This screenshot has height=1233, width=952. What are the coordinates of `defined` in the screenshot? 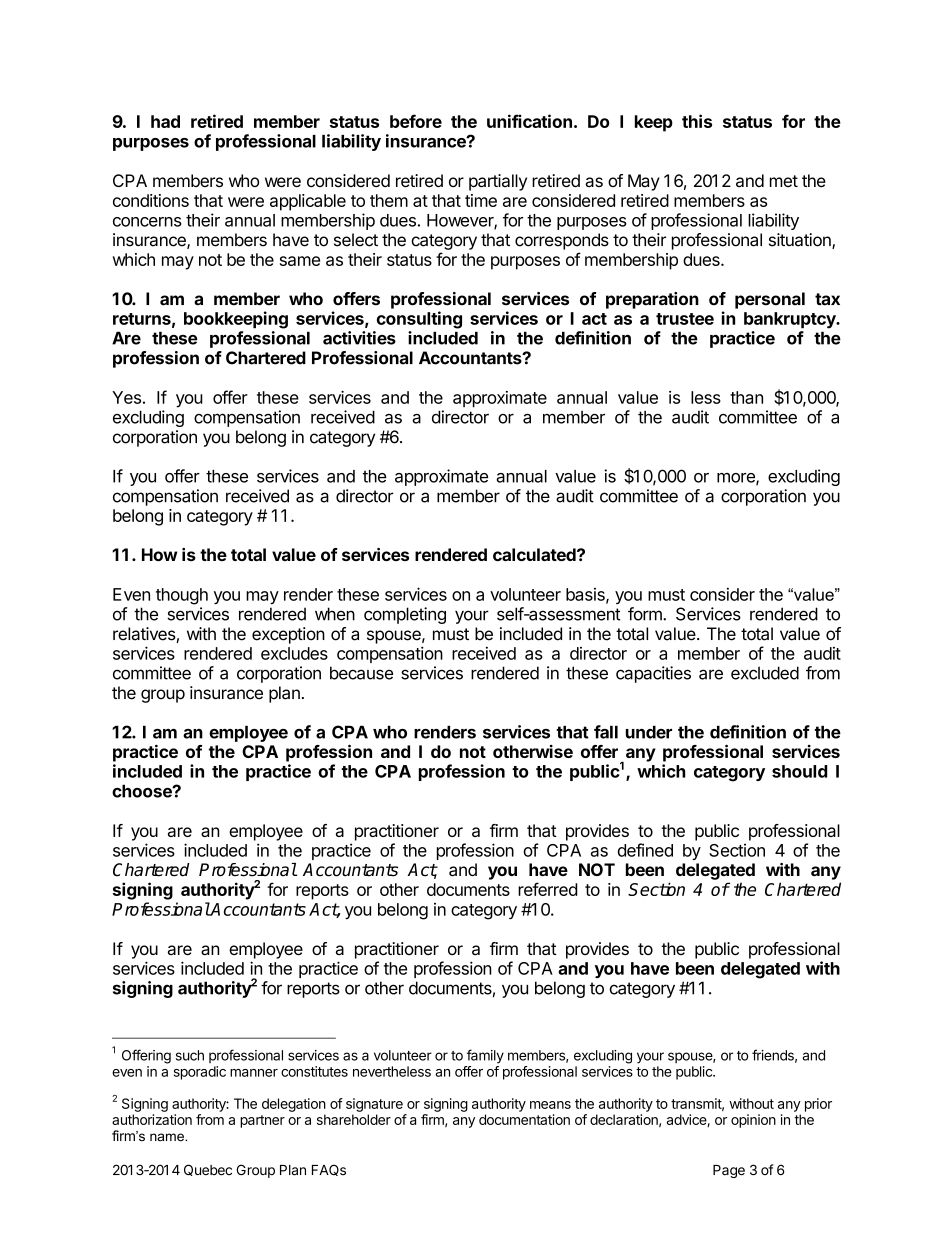 It's located at (645, 850).
